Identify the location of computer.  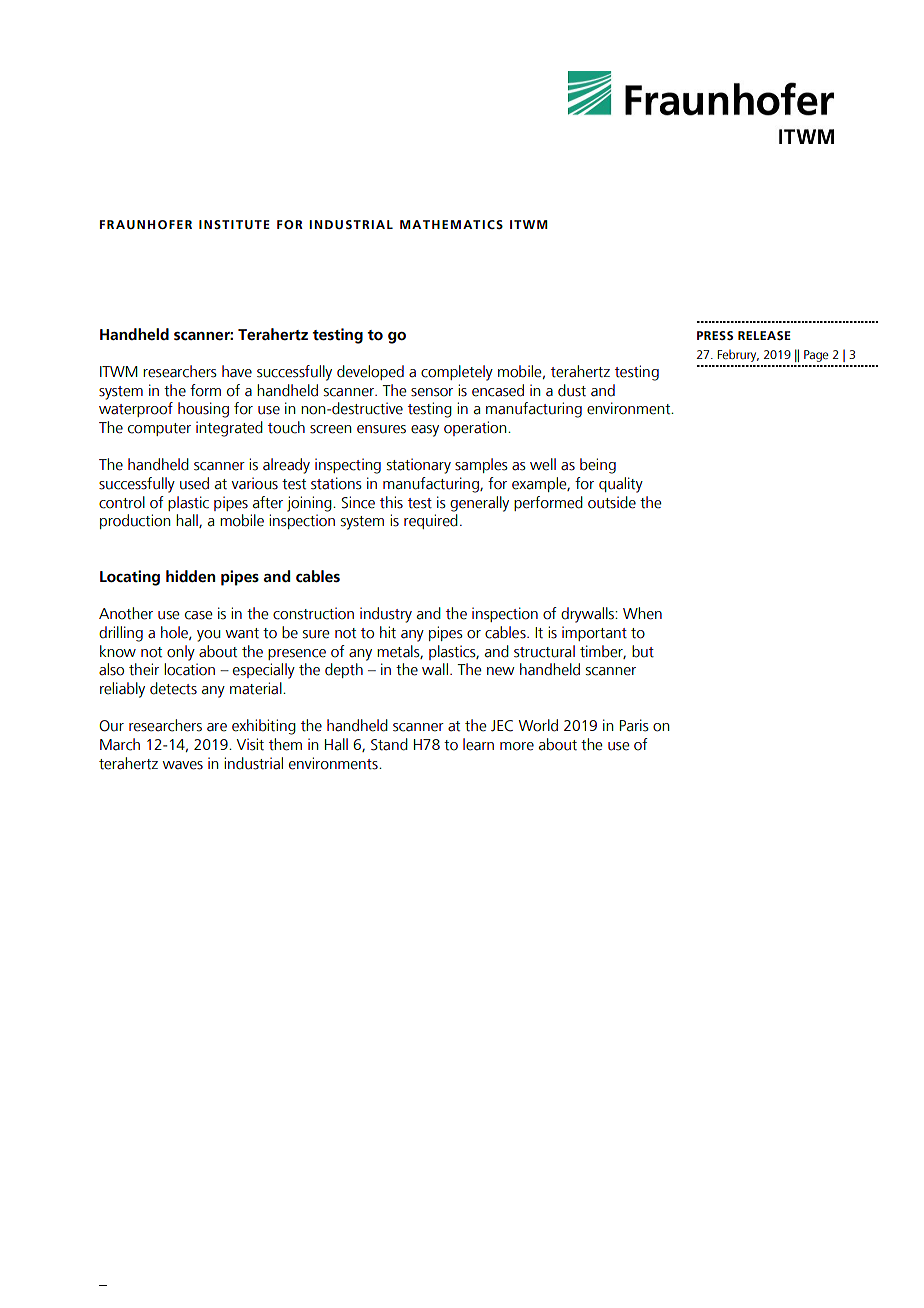
(159, 429).
